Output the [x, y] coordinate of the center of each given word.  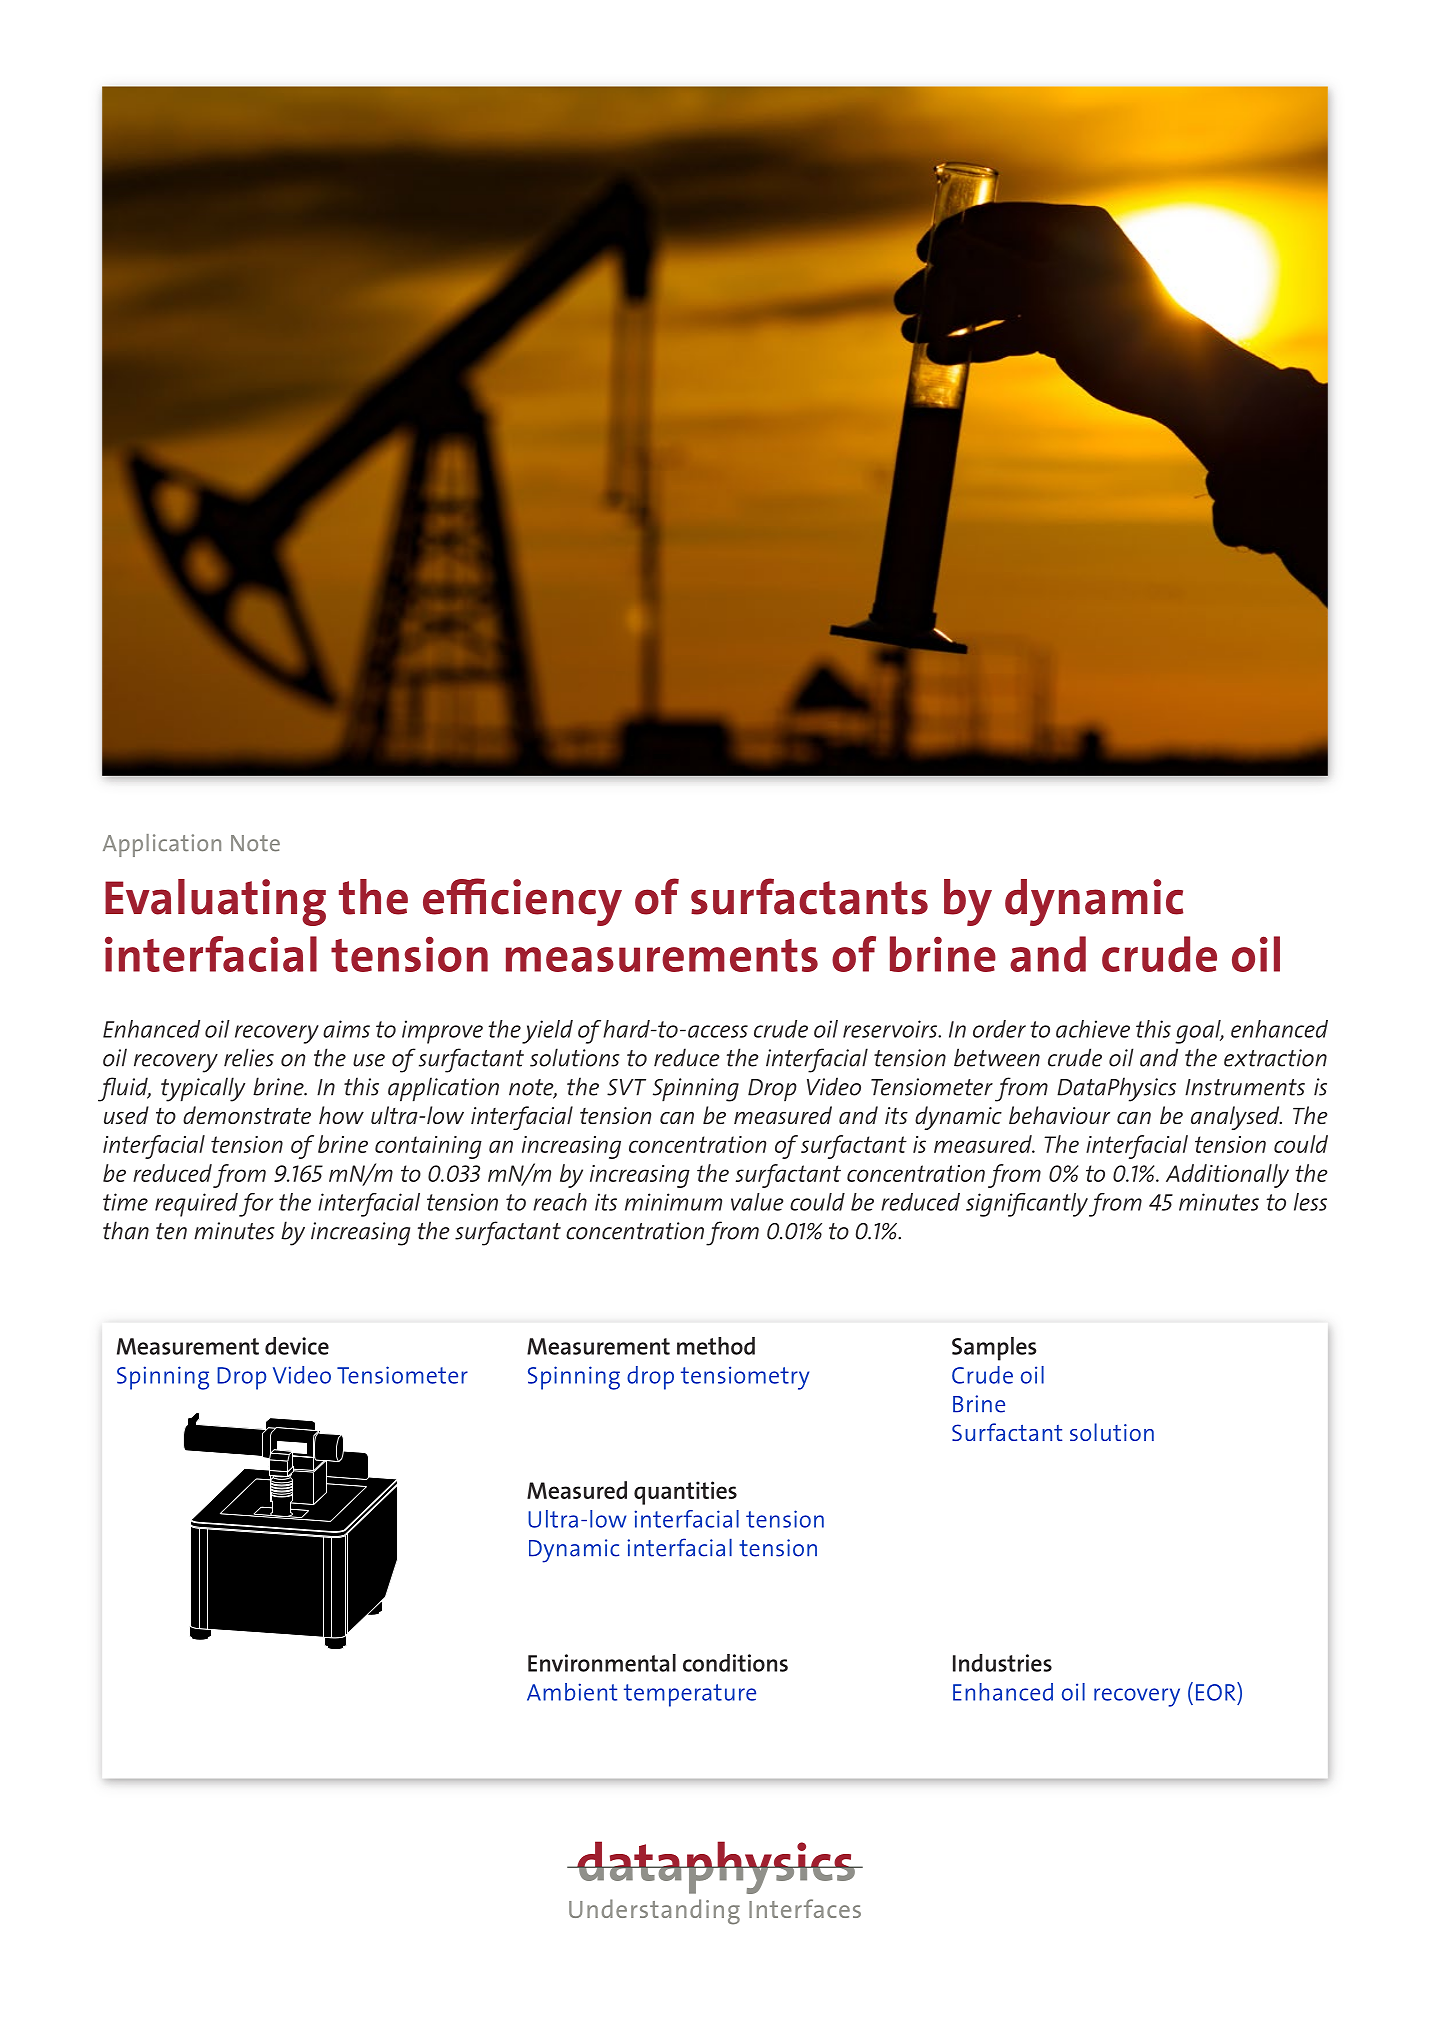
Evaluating [215, 902]
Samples [994, 1349]
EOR [1217, 1691]
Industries [1002, 1663]
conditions [735, 1663]
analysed [1236, 1118]
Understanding [654, 1912]
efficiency [522, 902]
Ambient [572, 1692]
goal [1199, 1032]
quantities [685, 1493]
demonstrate [247, 1115]
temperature [690, 1695]
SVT [626, 1087]
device [297, 1346]
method [716, 1346]
